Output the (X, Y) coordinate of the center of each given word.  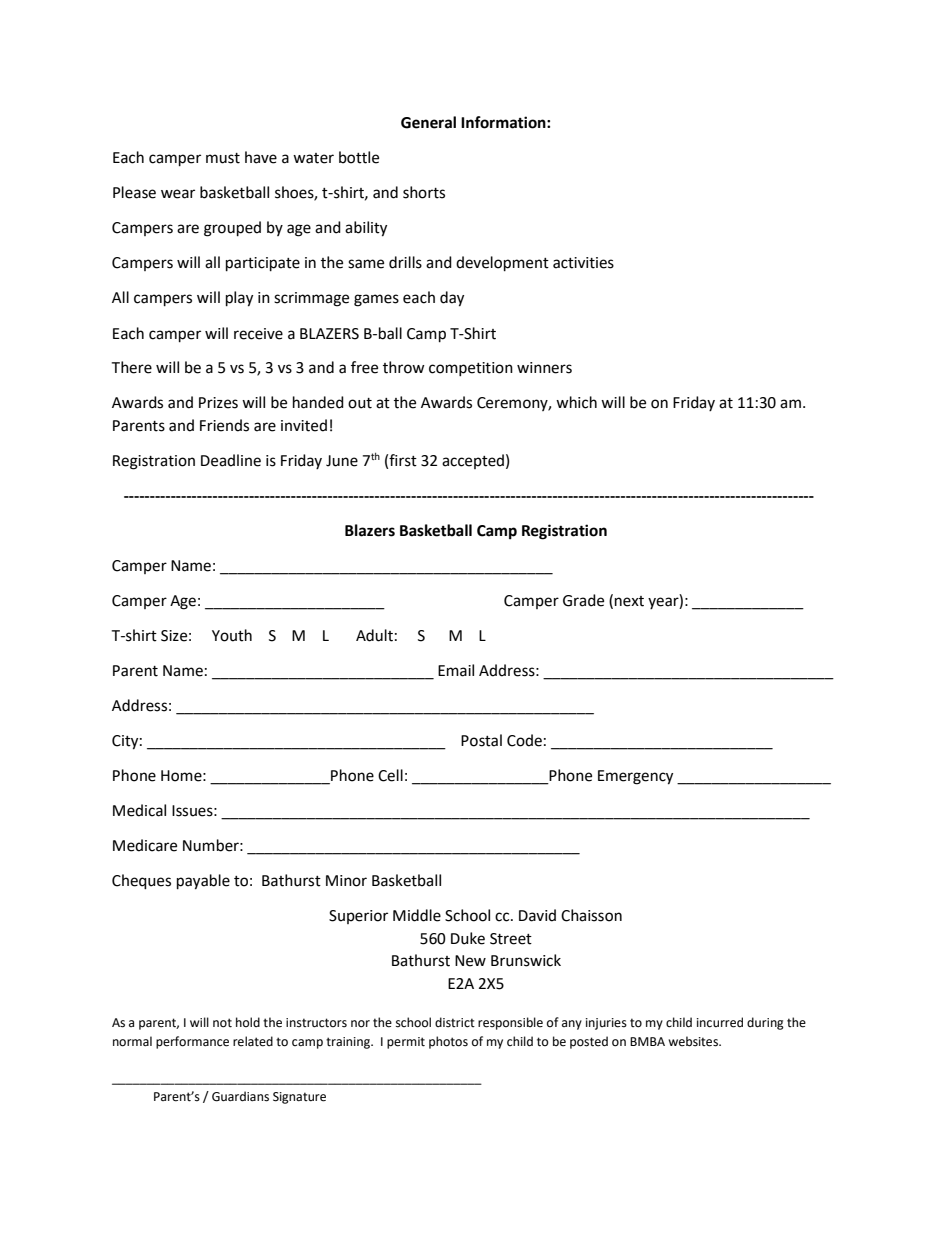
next (629, 601)
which (576, 402)
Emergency (635, 777)
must (223, 158)
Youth (232, 635)
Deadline (231, 460)
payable (203, 882)
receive (258, 334)
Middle (417, 915)
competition (471, 369)
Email (456, 670)
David (537, 915)
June (342, 461)
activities (583, 263)
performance (192, 1042)
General (428, 122)
